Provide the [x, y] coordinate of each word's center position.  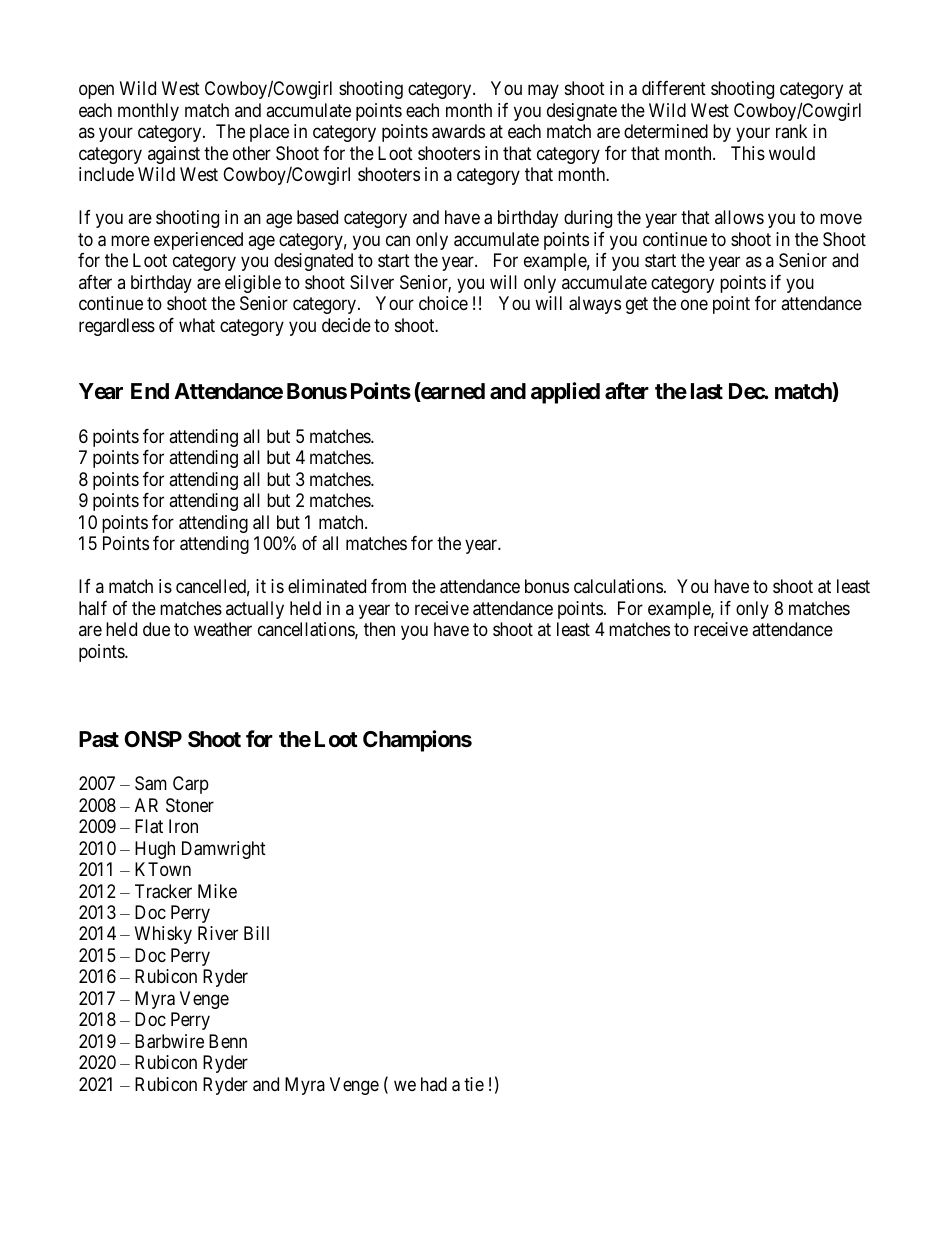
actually [255, 610]
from [388, 586]
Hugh [155, 850]
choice [443, 303]
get [637, 305]
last [707, 391]
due [156, 629]
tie [474, 1084]
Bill [256, 933]
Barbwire [169, 1041]
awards [458, 131]
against [174, 155]
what [197, 325]
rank [791, 131]
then [379, 629]
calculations [618, 586]
